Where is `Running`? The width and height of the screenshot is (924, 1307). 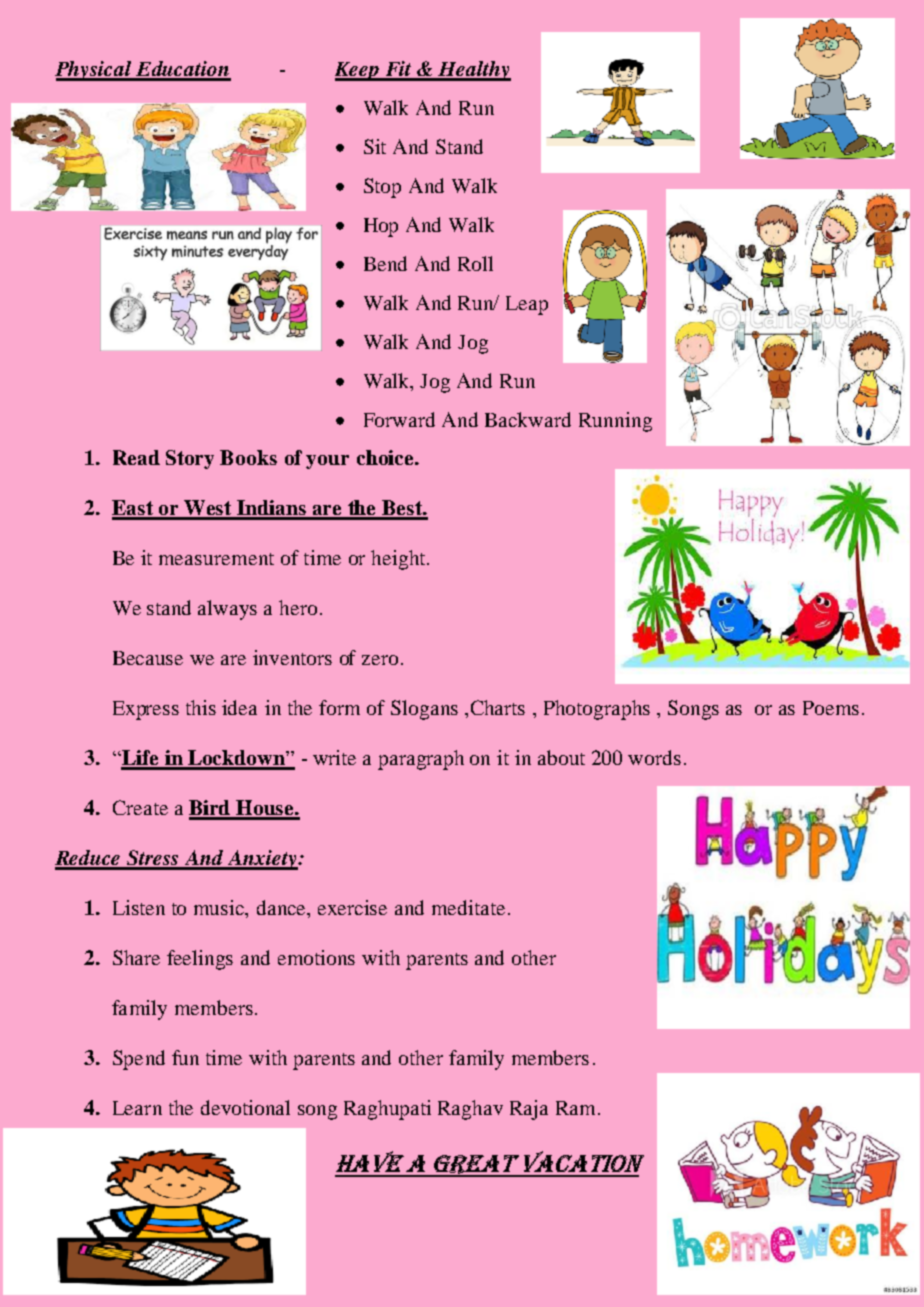 Running is located at coordinates (615, 422).
